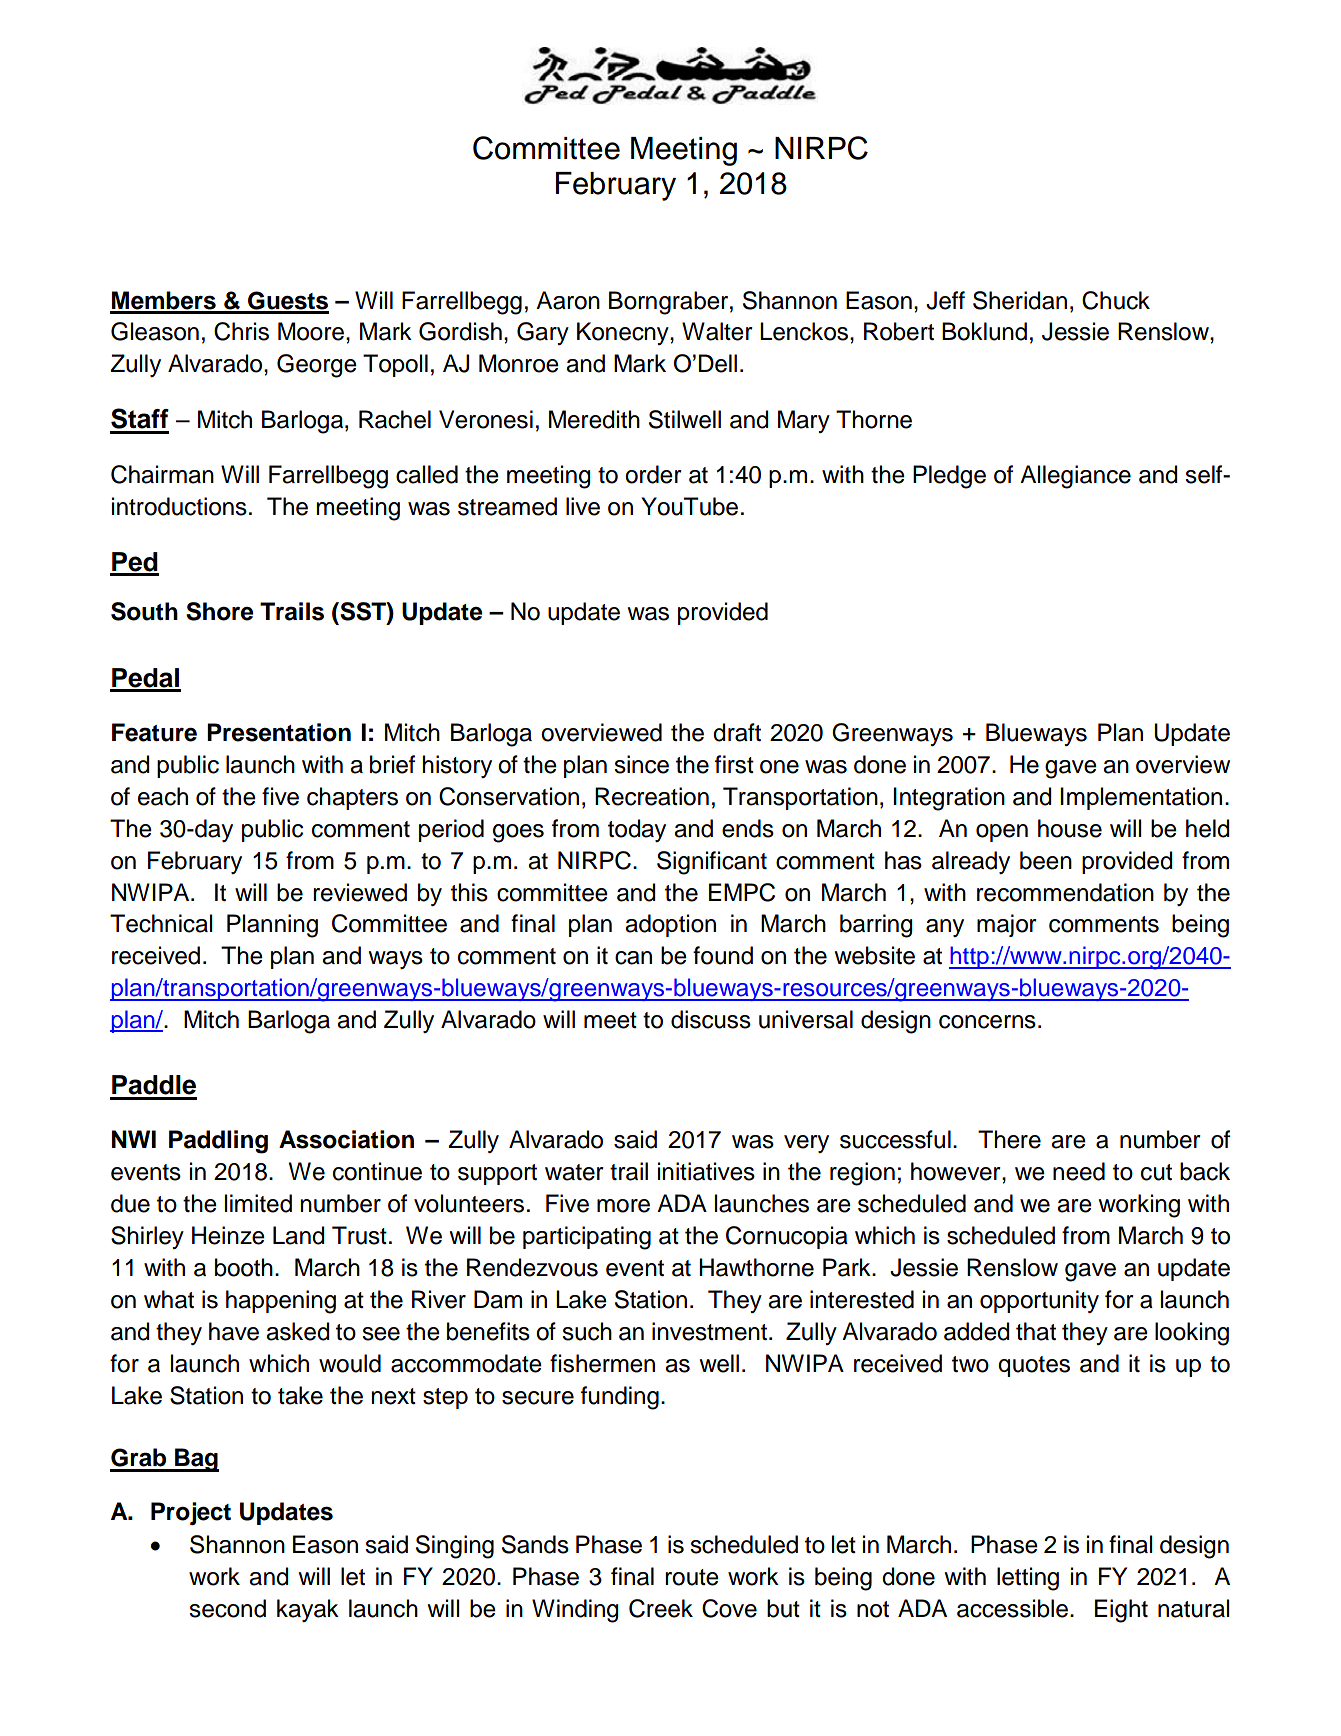  What do you see at coordinates (218, 1142) in the document?
I see `Paddling` at bounding box center [218, 1142].
